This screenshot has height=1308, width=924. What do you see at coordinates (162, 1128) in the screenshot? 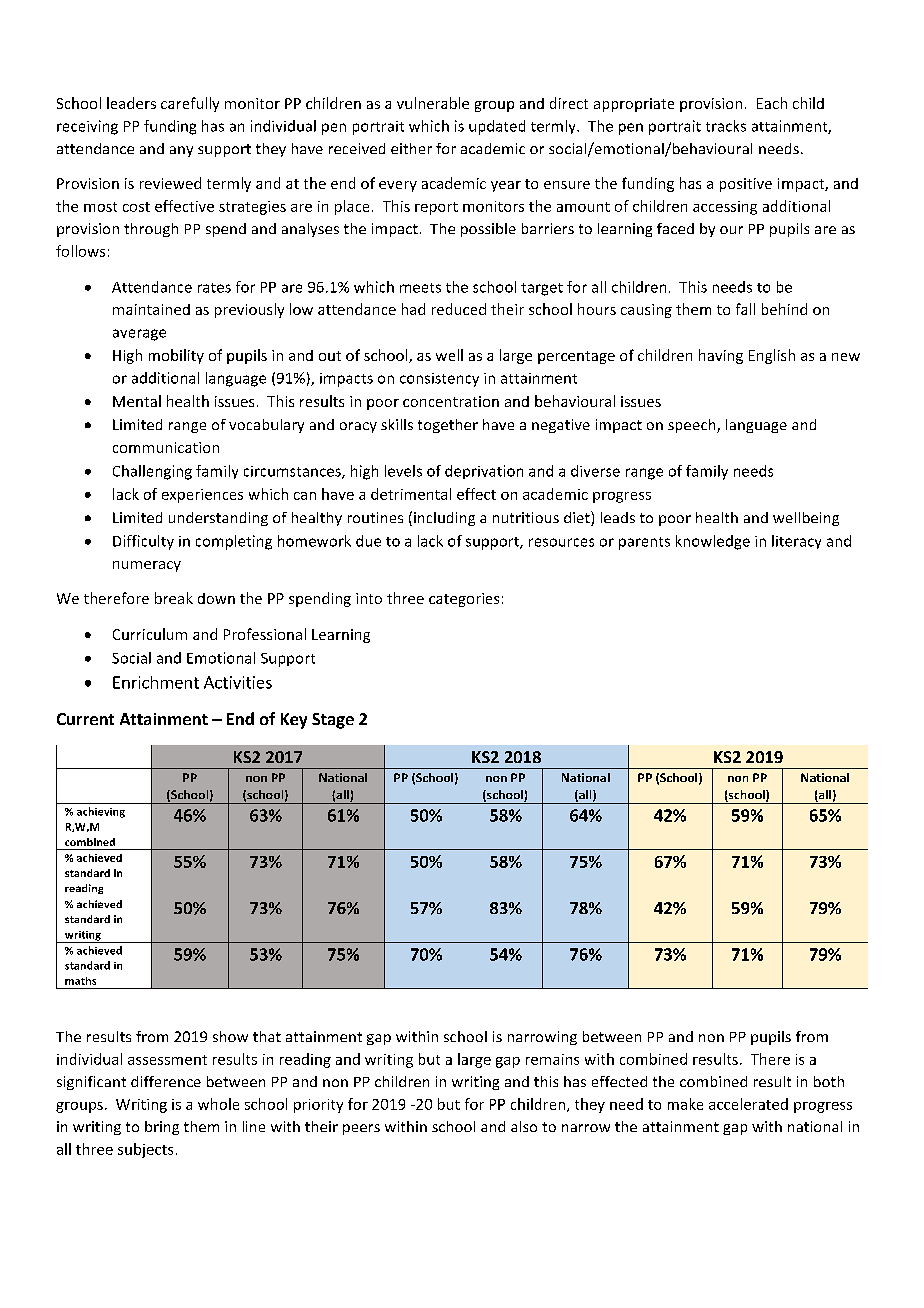
I see `bring` at bounding box center [162, 1128].
